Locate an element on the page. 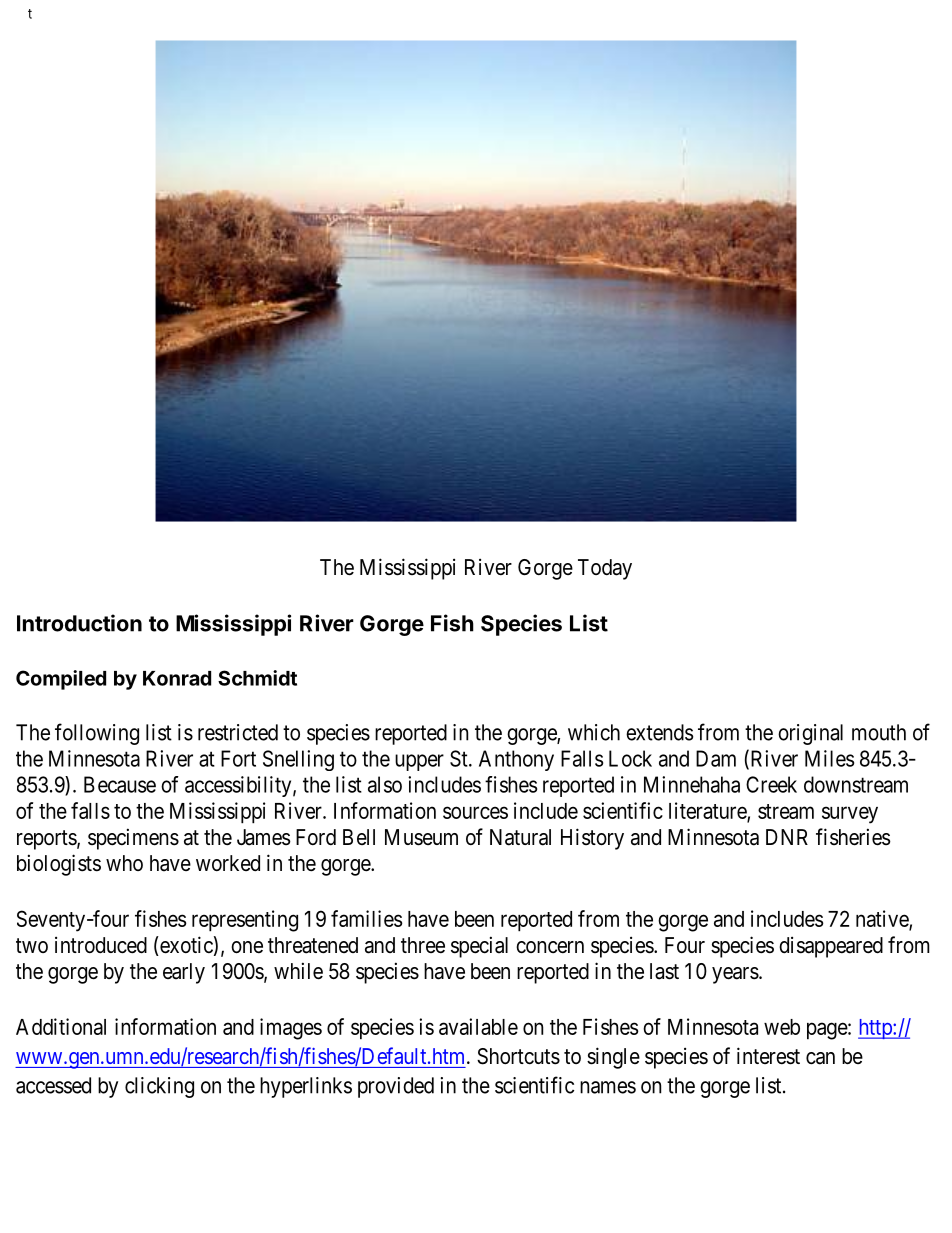 The image size is (952, 1233). early is located at coordinates (184, 973).
